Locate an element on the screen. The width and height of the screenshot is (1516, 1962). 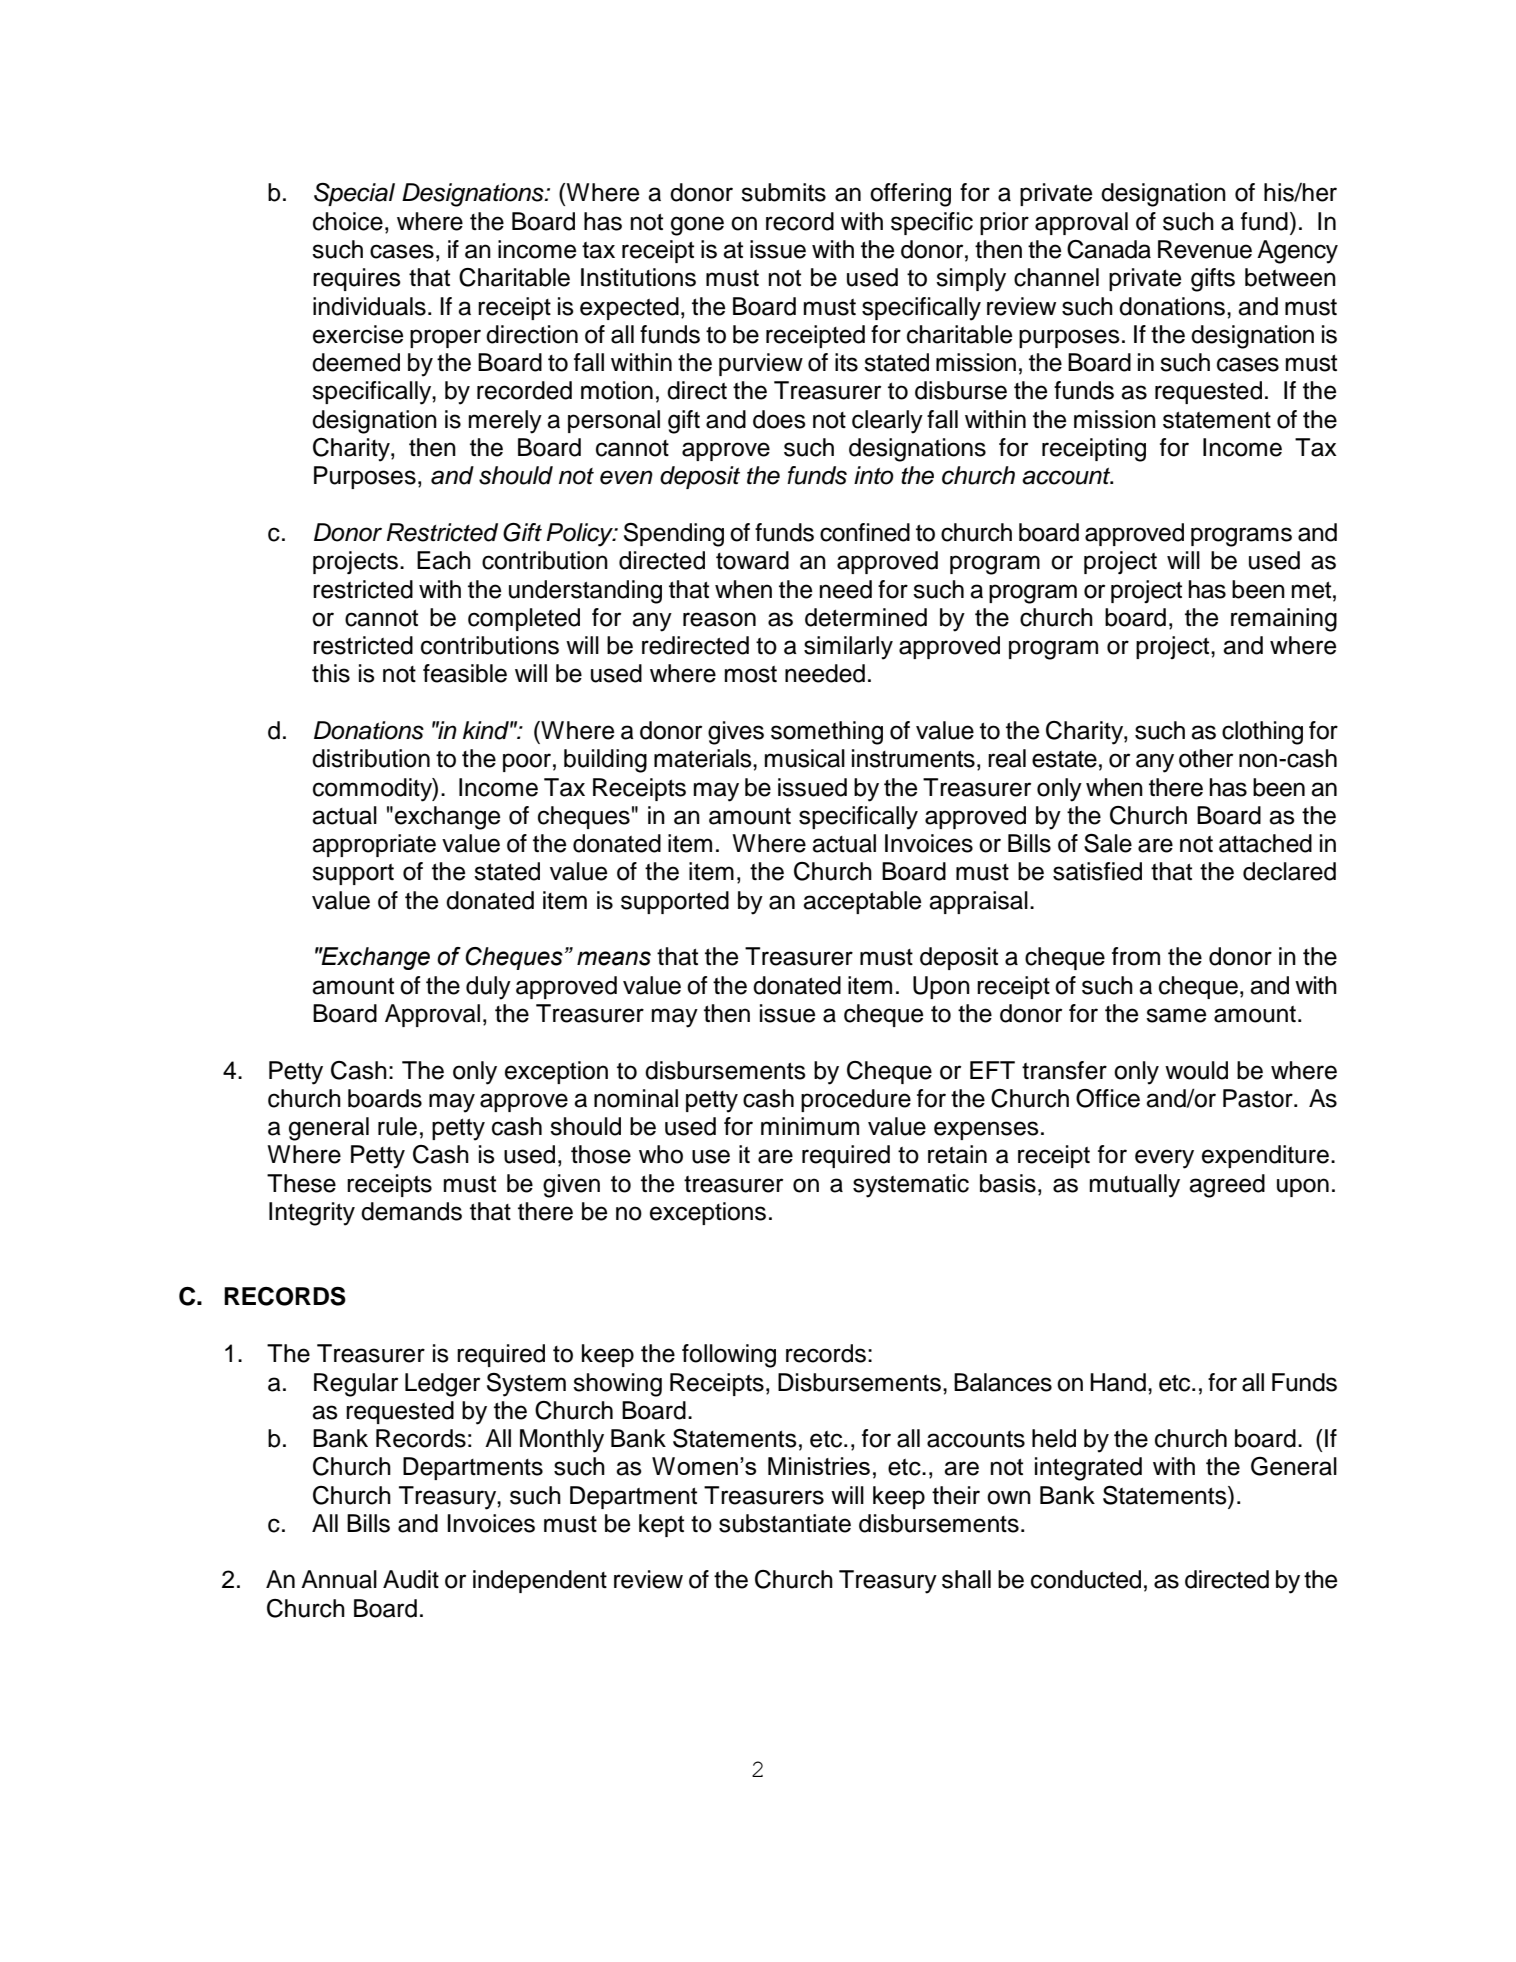
most is located at coordinates (751, 674).
